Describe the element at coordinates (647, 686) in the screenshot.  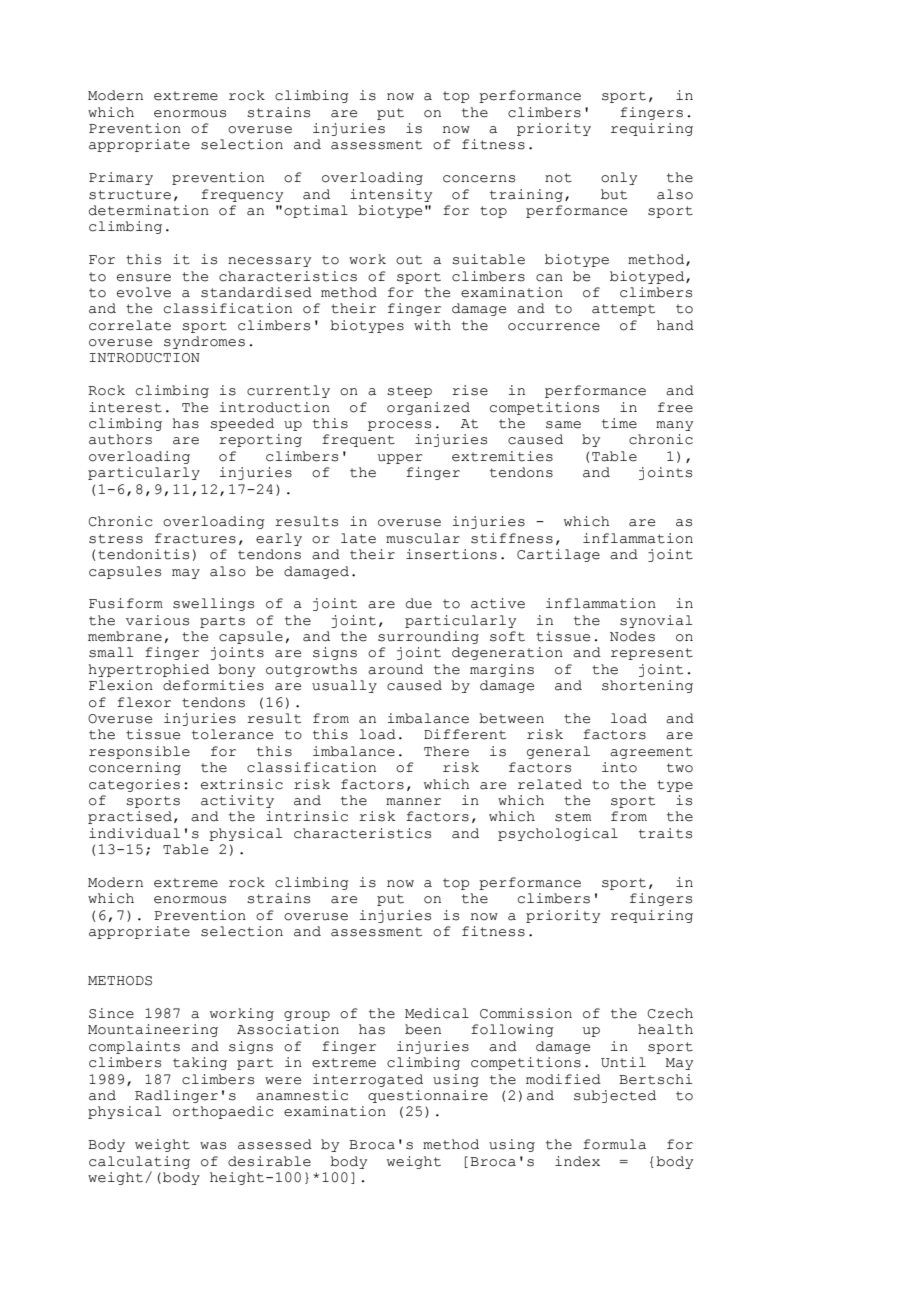
I see `shortening` at that location.
